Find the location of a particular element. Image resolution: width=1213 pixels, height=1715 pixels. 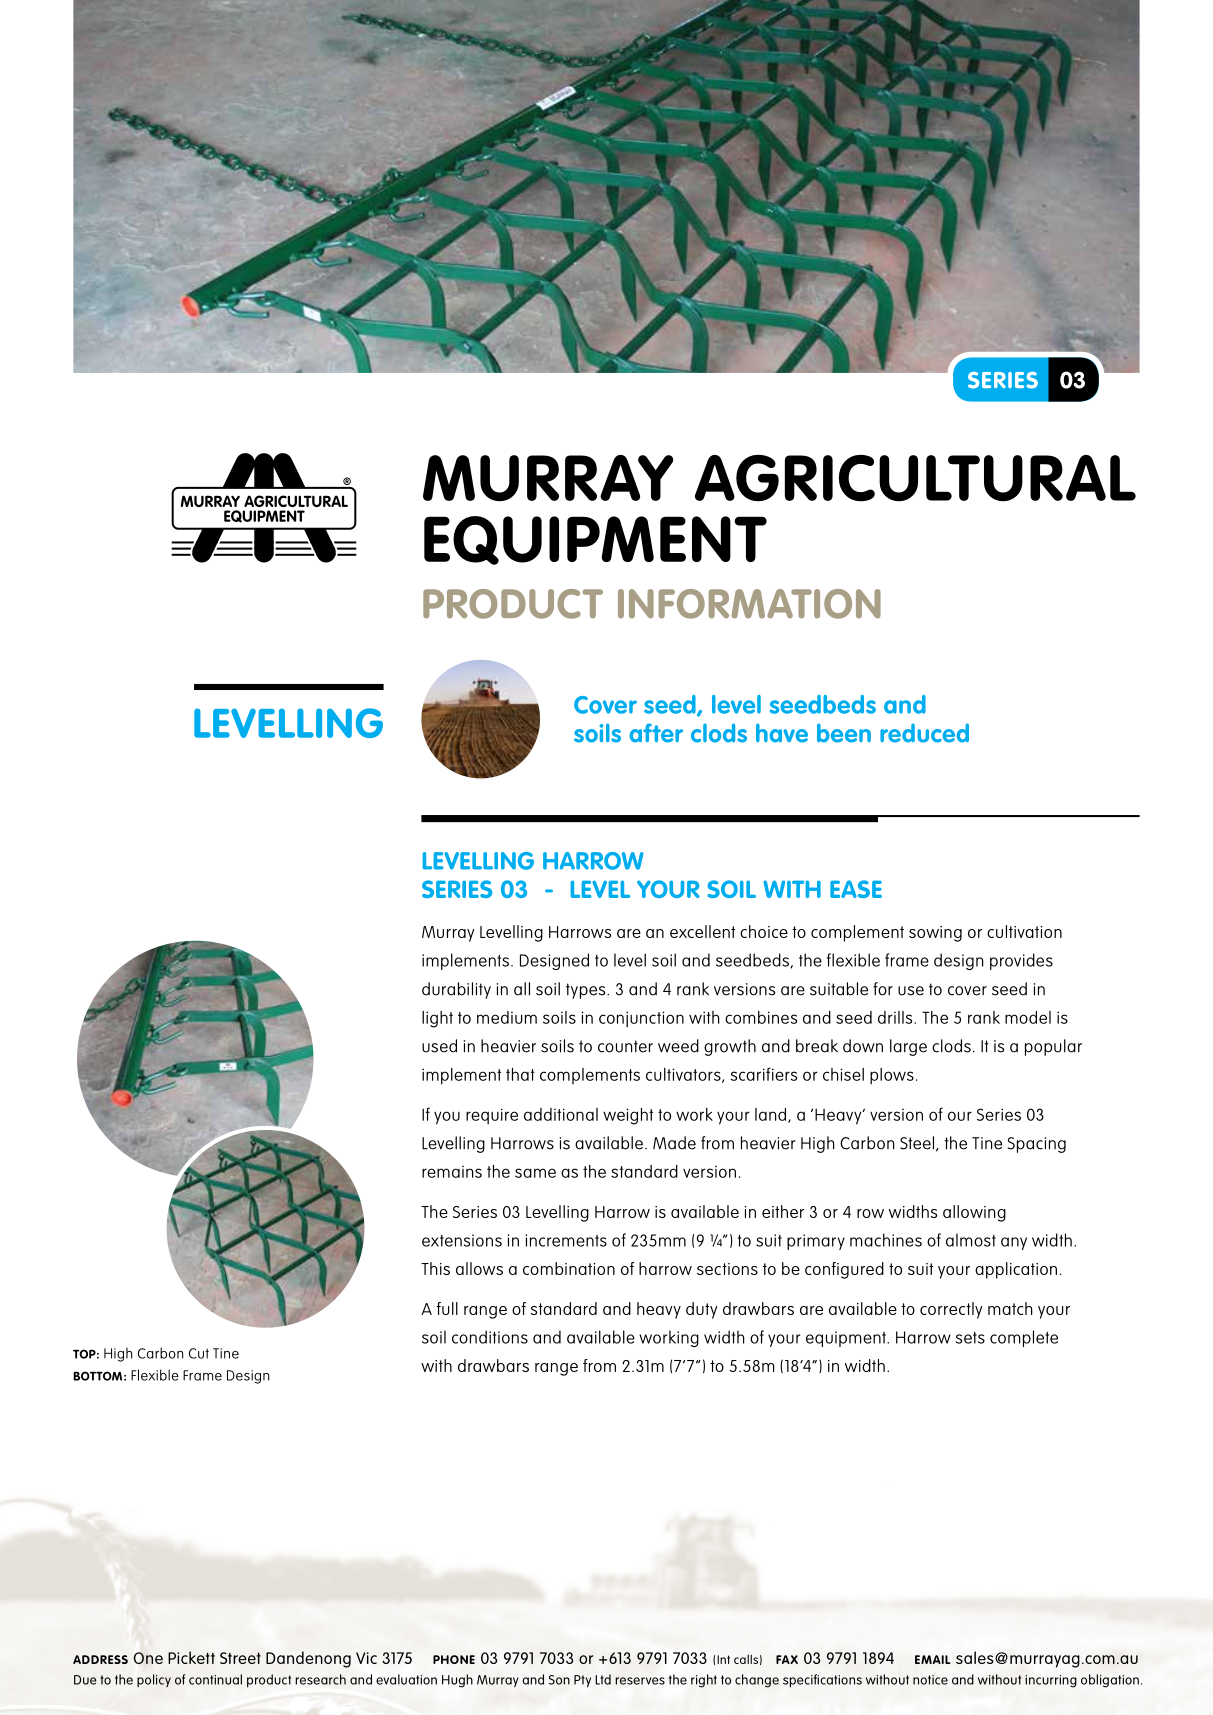

after is located at coordinates (656, 733).
